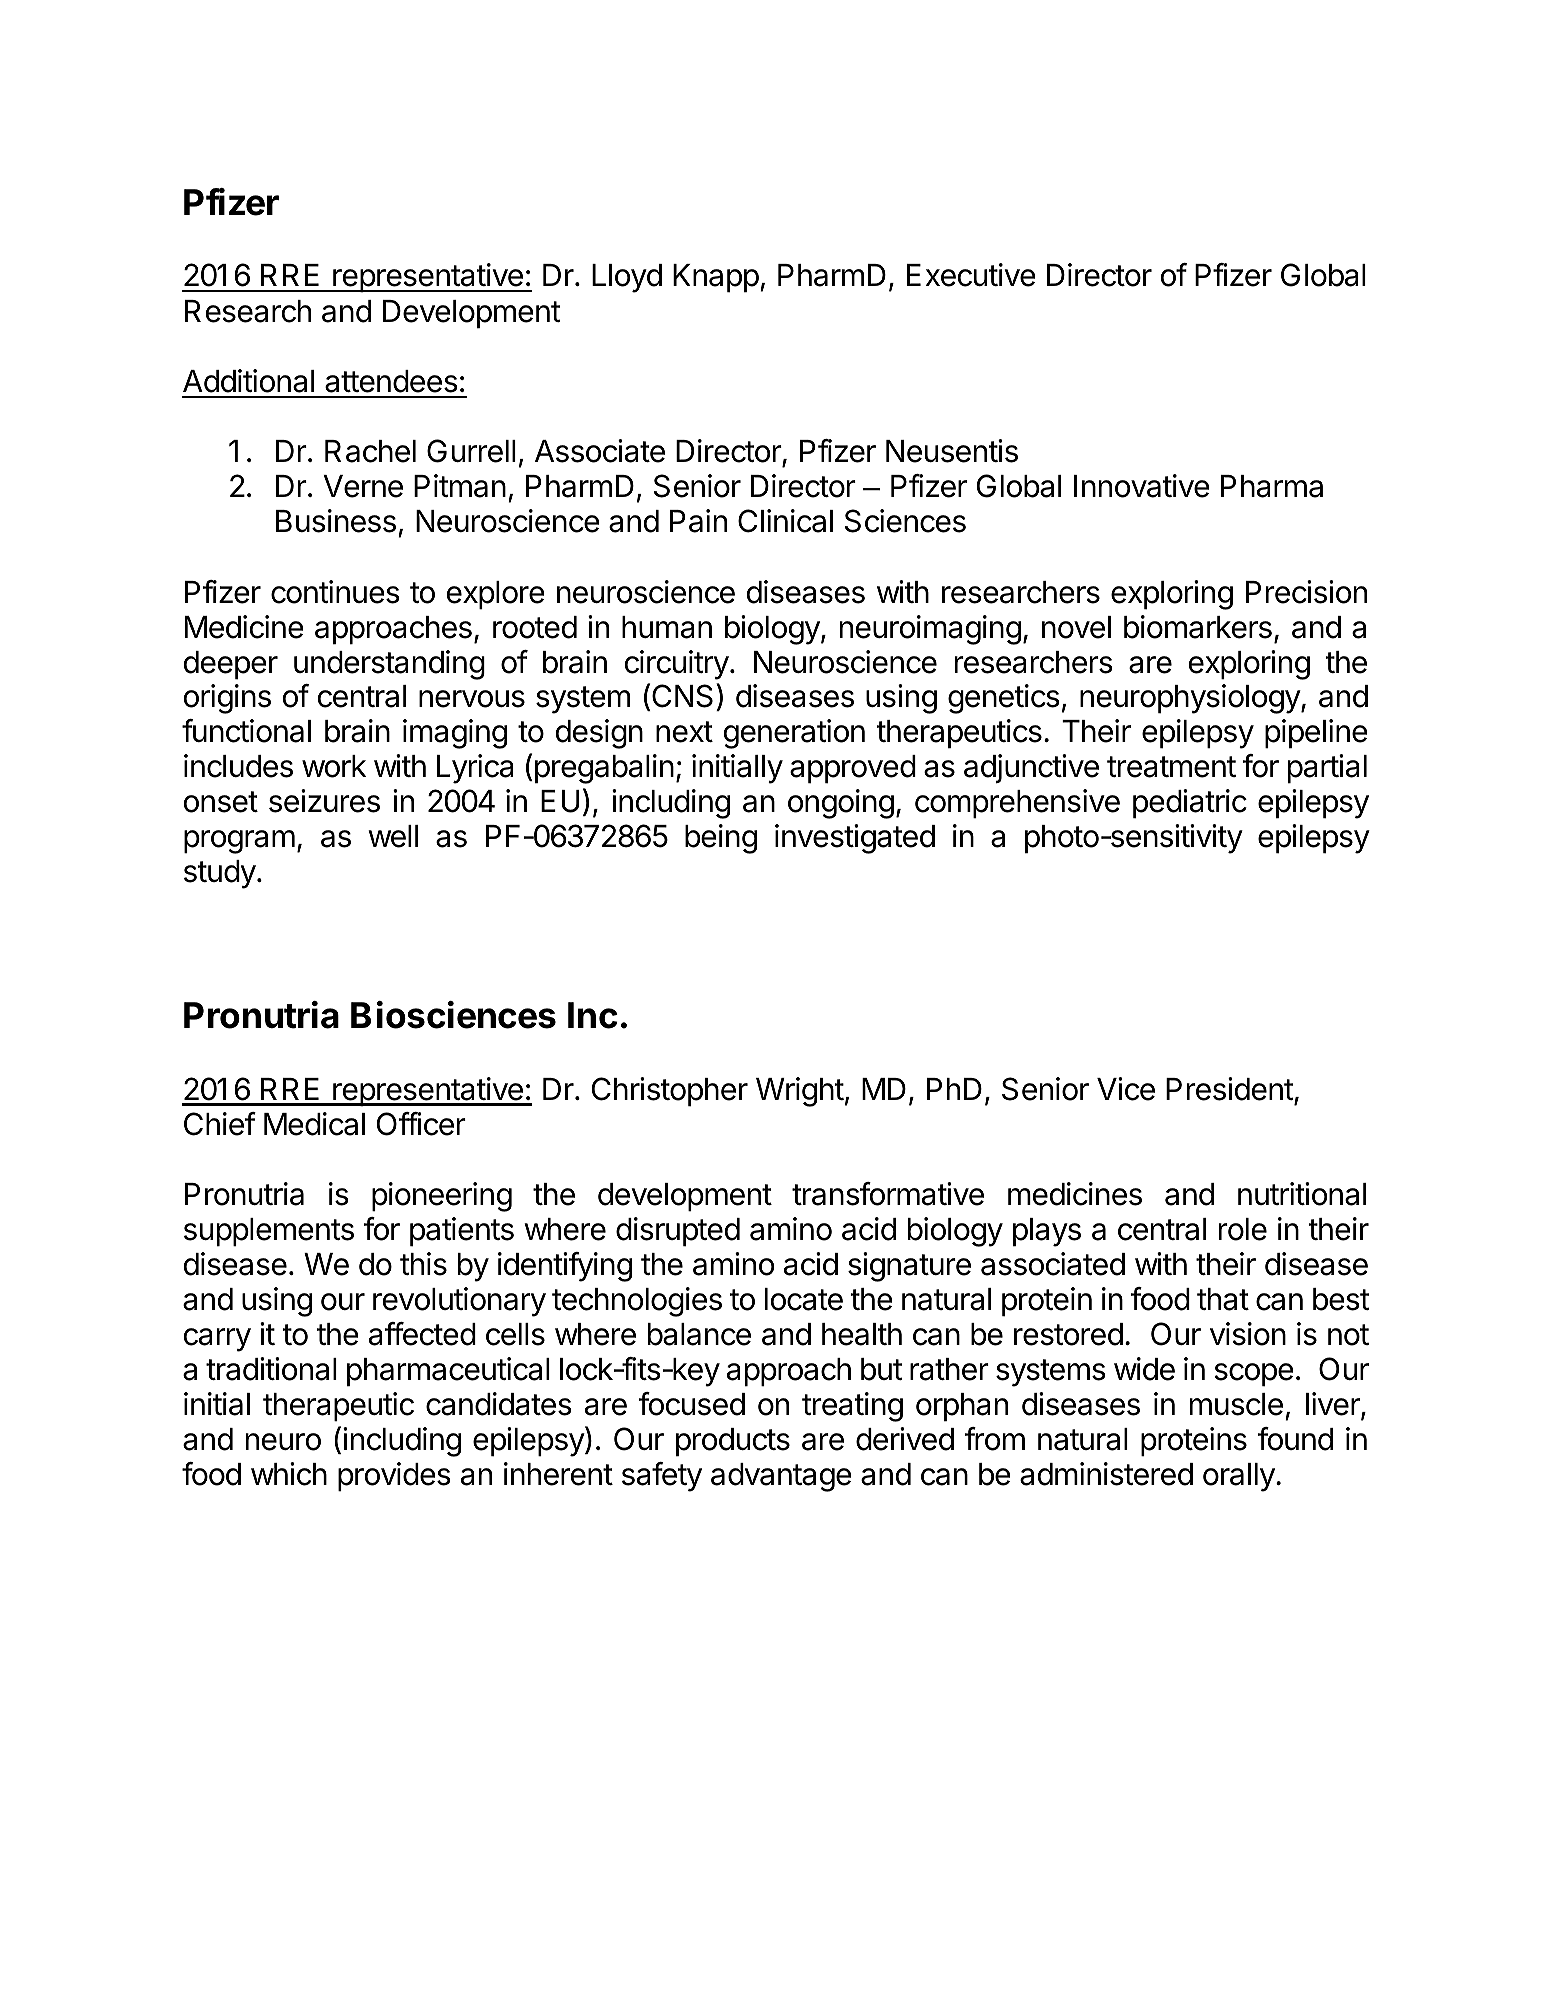 This image has width=1551, height=2007. I want to click on attendees, so click(391, 381).
